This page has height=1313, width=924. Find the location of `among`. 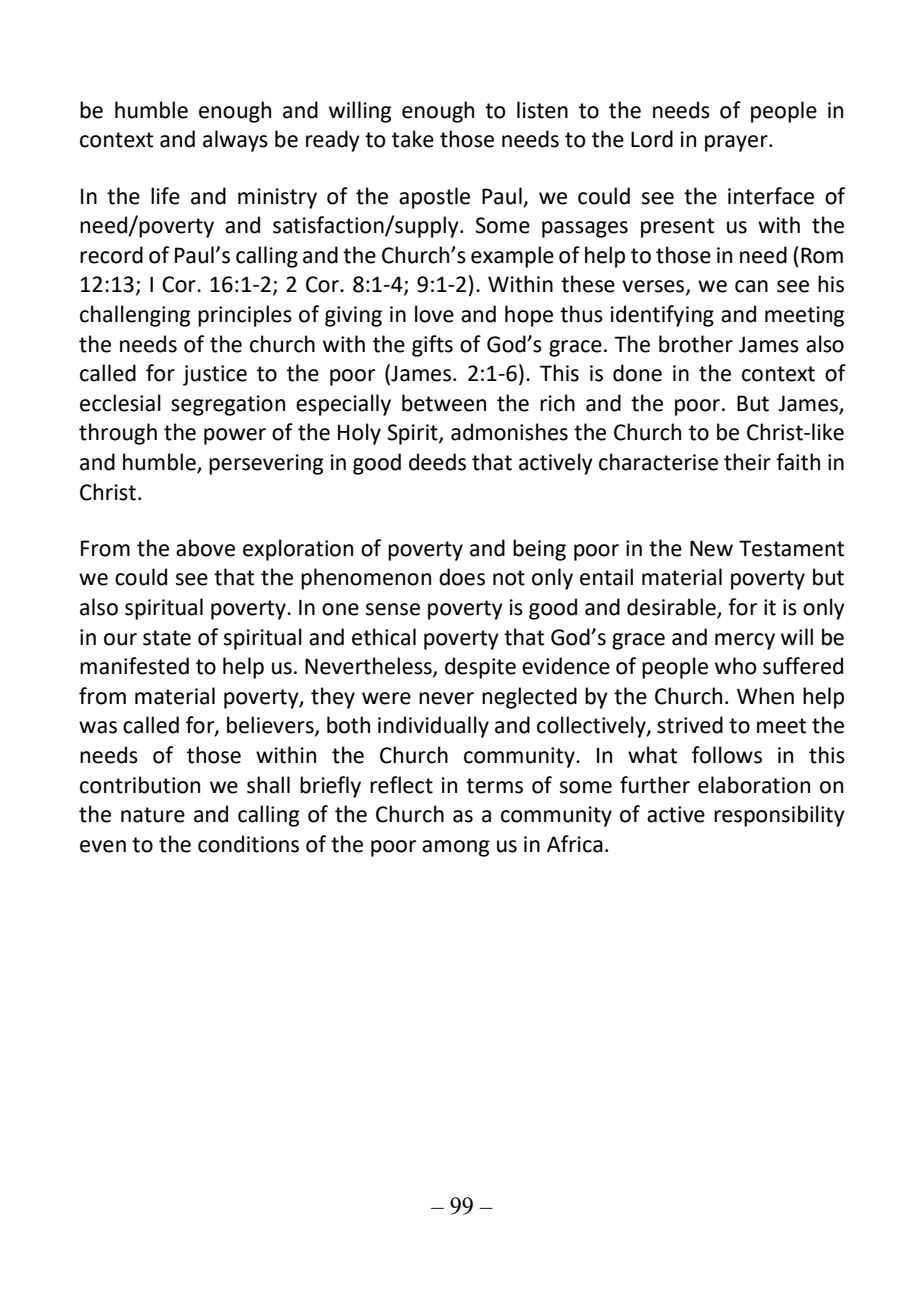

among is located at coordinates (455, 848).
